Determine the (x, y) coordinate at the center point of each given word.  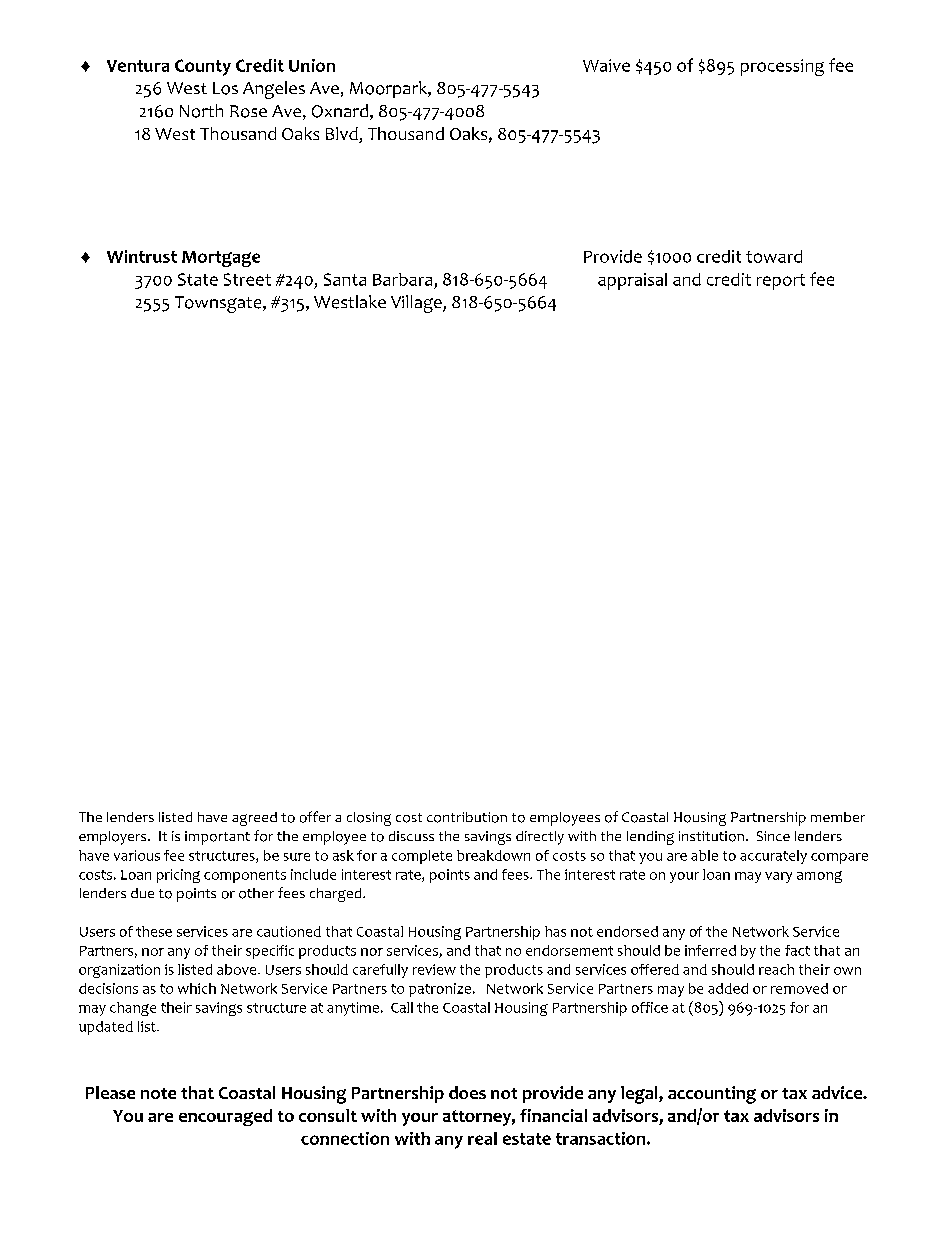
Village (417, 304)
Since (773, 836)
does (467, 1092)
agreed (254, 819)
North (201, 111)
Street (247, 279)
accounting (712, 1095)
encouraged (225, 1117)
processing (782, 67)
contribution (467, 817)
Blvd (343, 135)
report (781, 282)
